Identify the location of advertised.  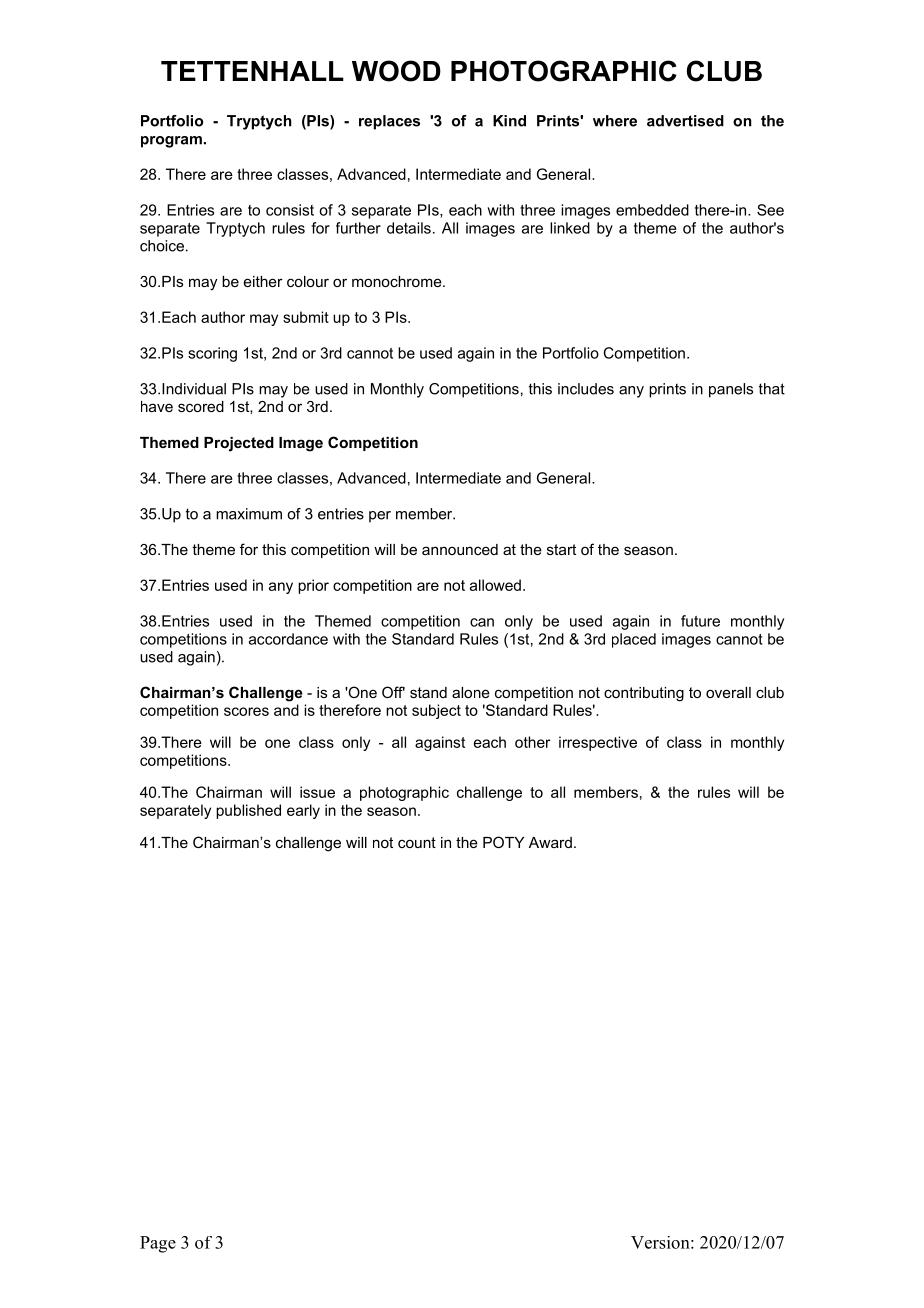
(685, 121).
